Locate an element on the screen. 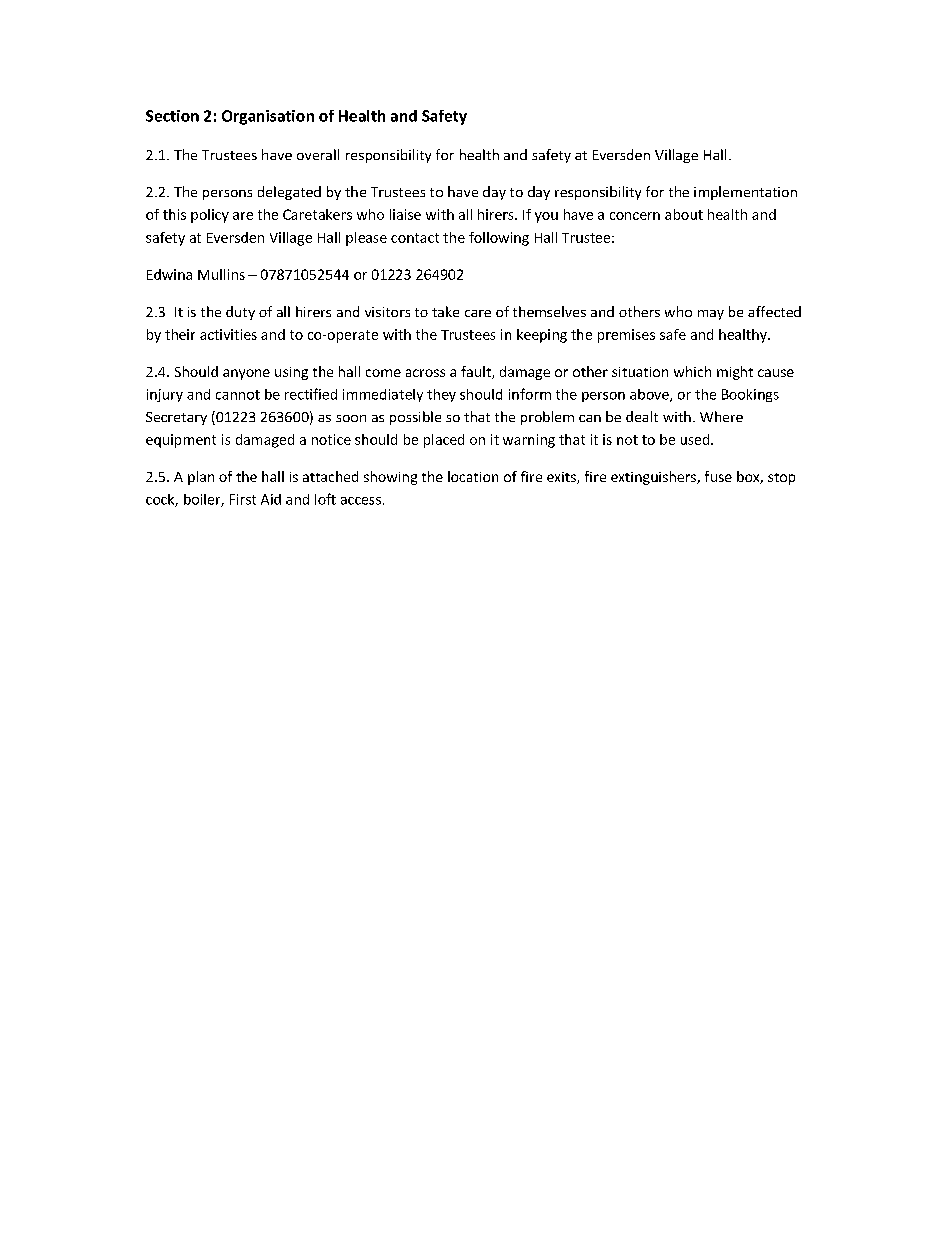  following is located at coordinates (499, 239).
